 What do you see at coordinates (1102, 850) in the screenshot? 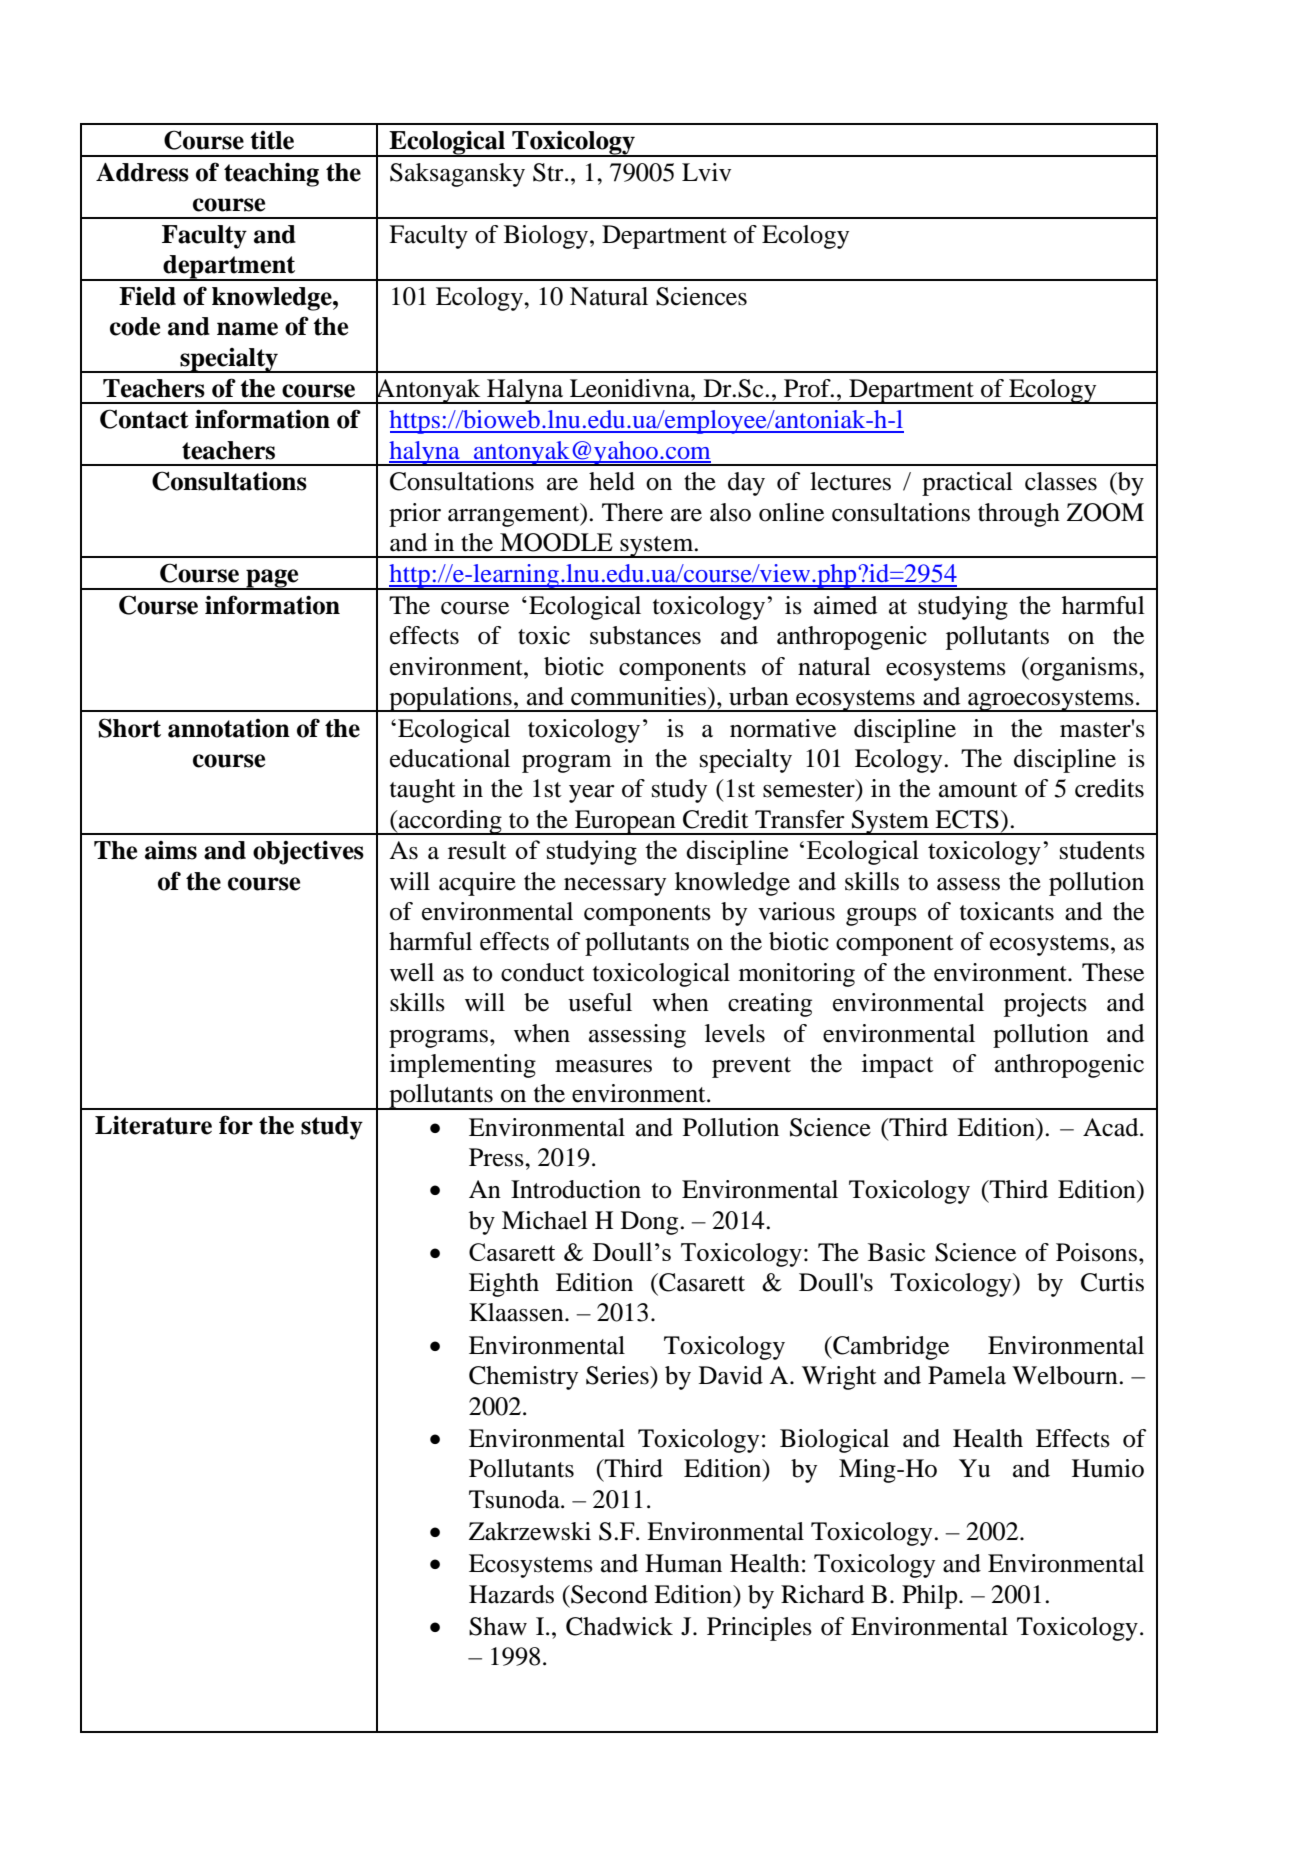
I see `students` at bounding box center [1102, 850].
